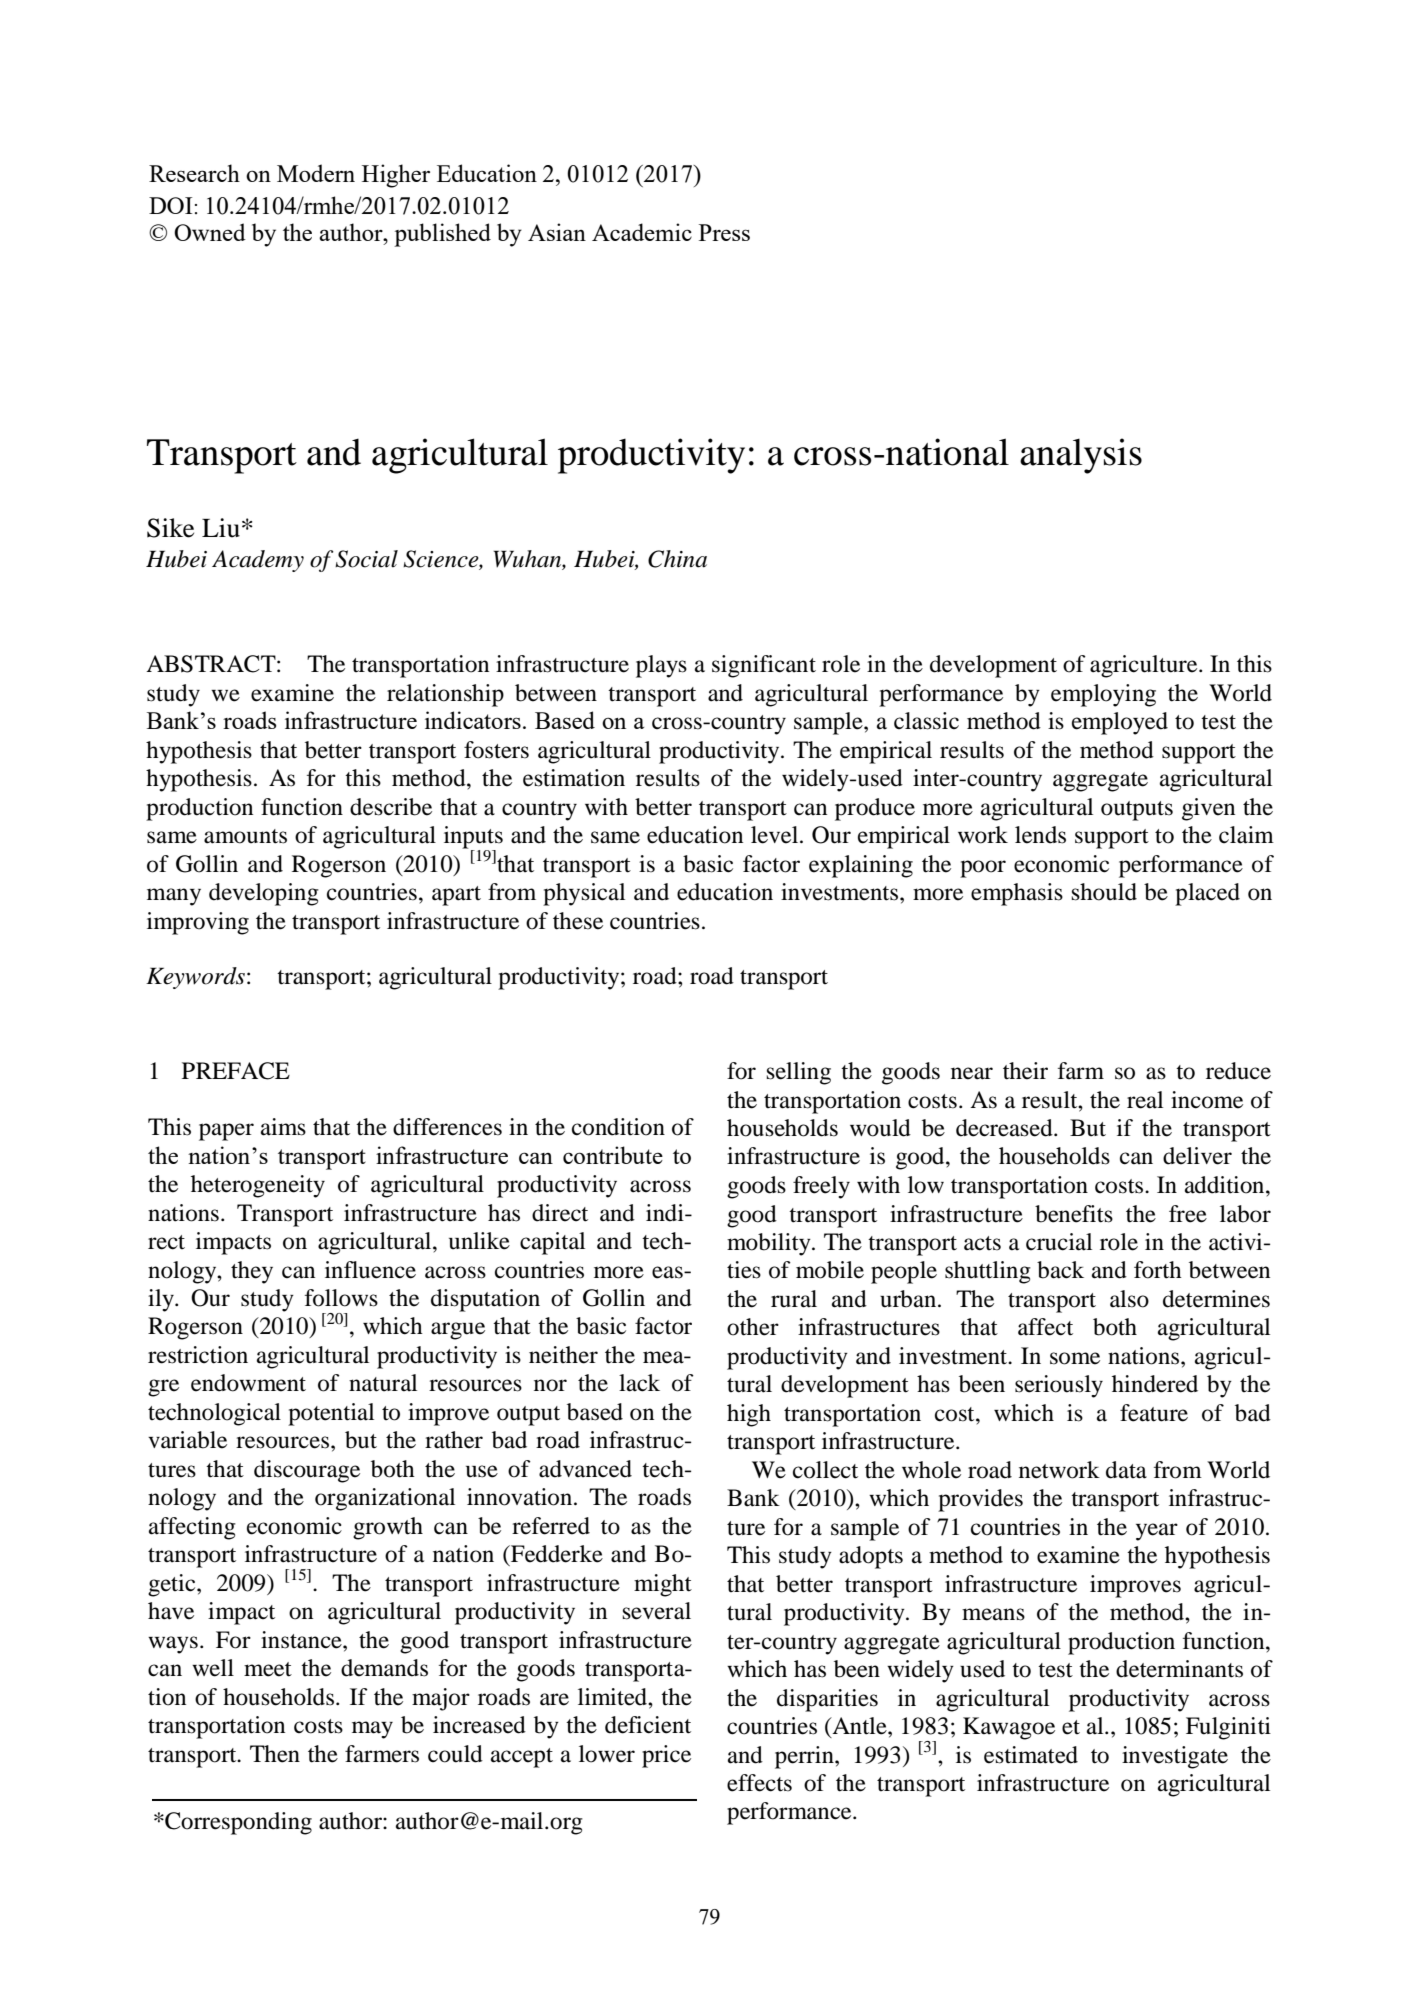 The image size is (1419, 2004). Describe the element at coordinates (275, 1754) in the page. I see `Then` at that location.
